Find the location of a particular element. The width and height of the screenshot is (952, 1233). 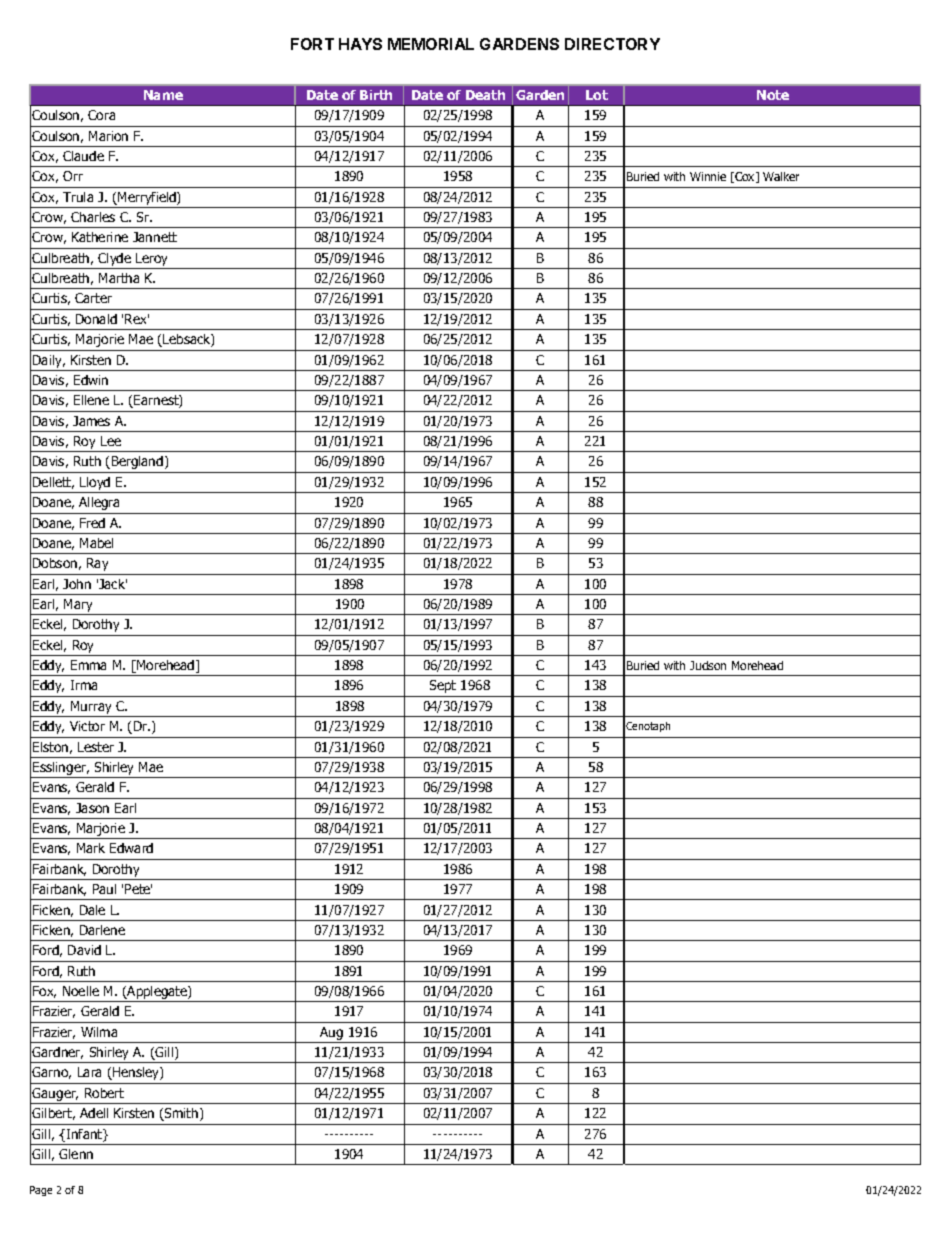

Judson is located at coordinates (708, 665).
